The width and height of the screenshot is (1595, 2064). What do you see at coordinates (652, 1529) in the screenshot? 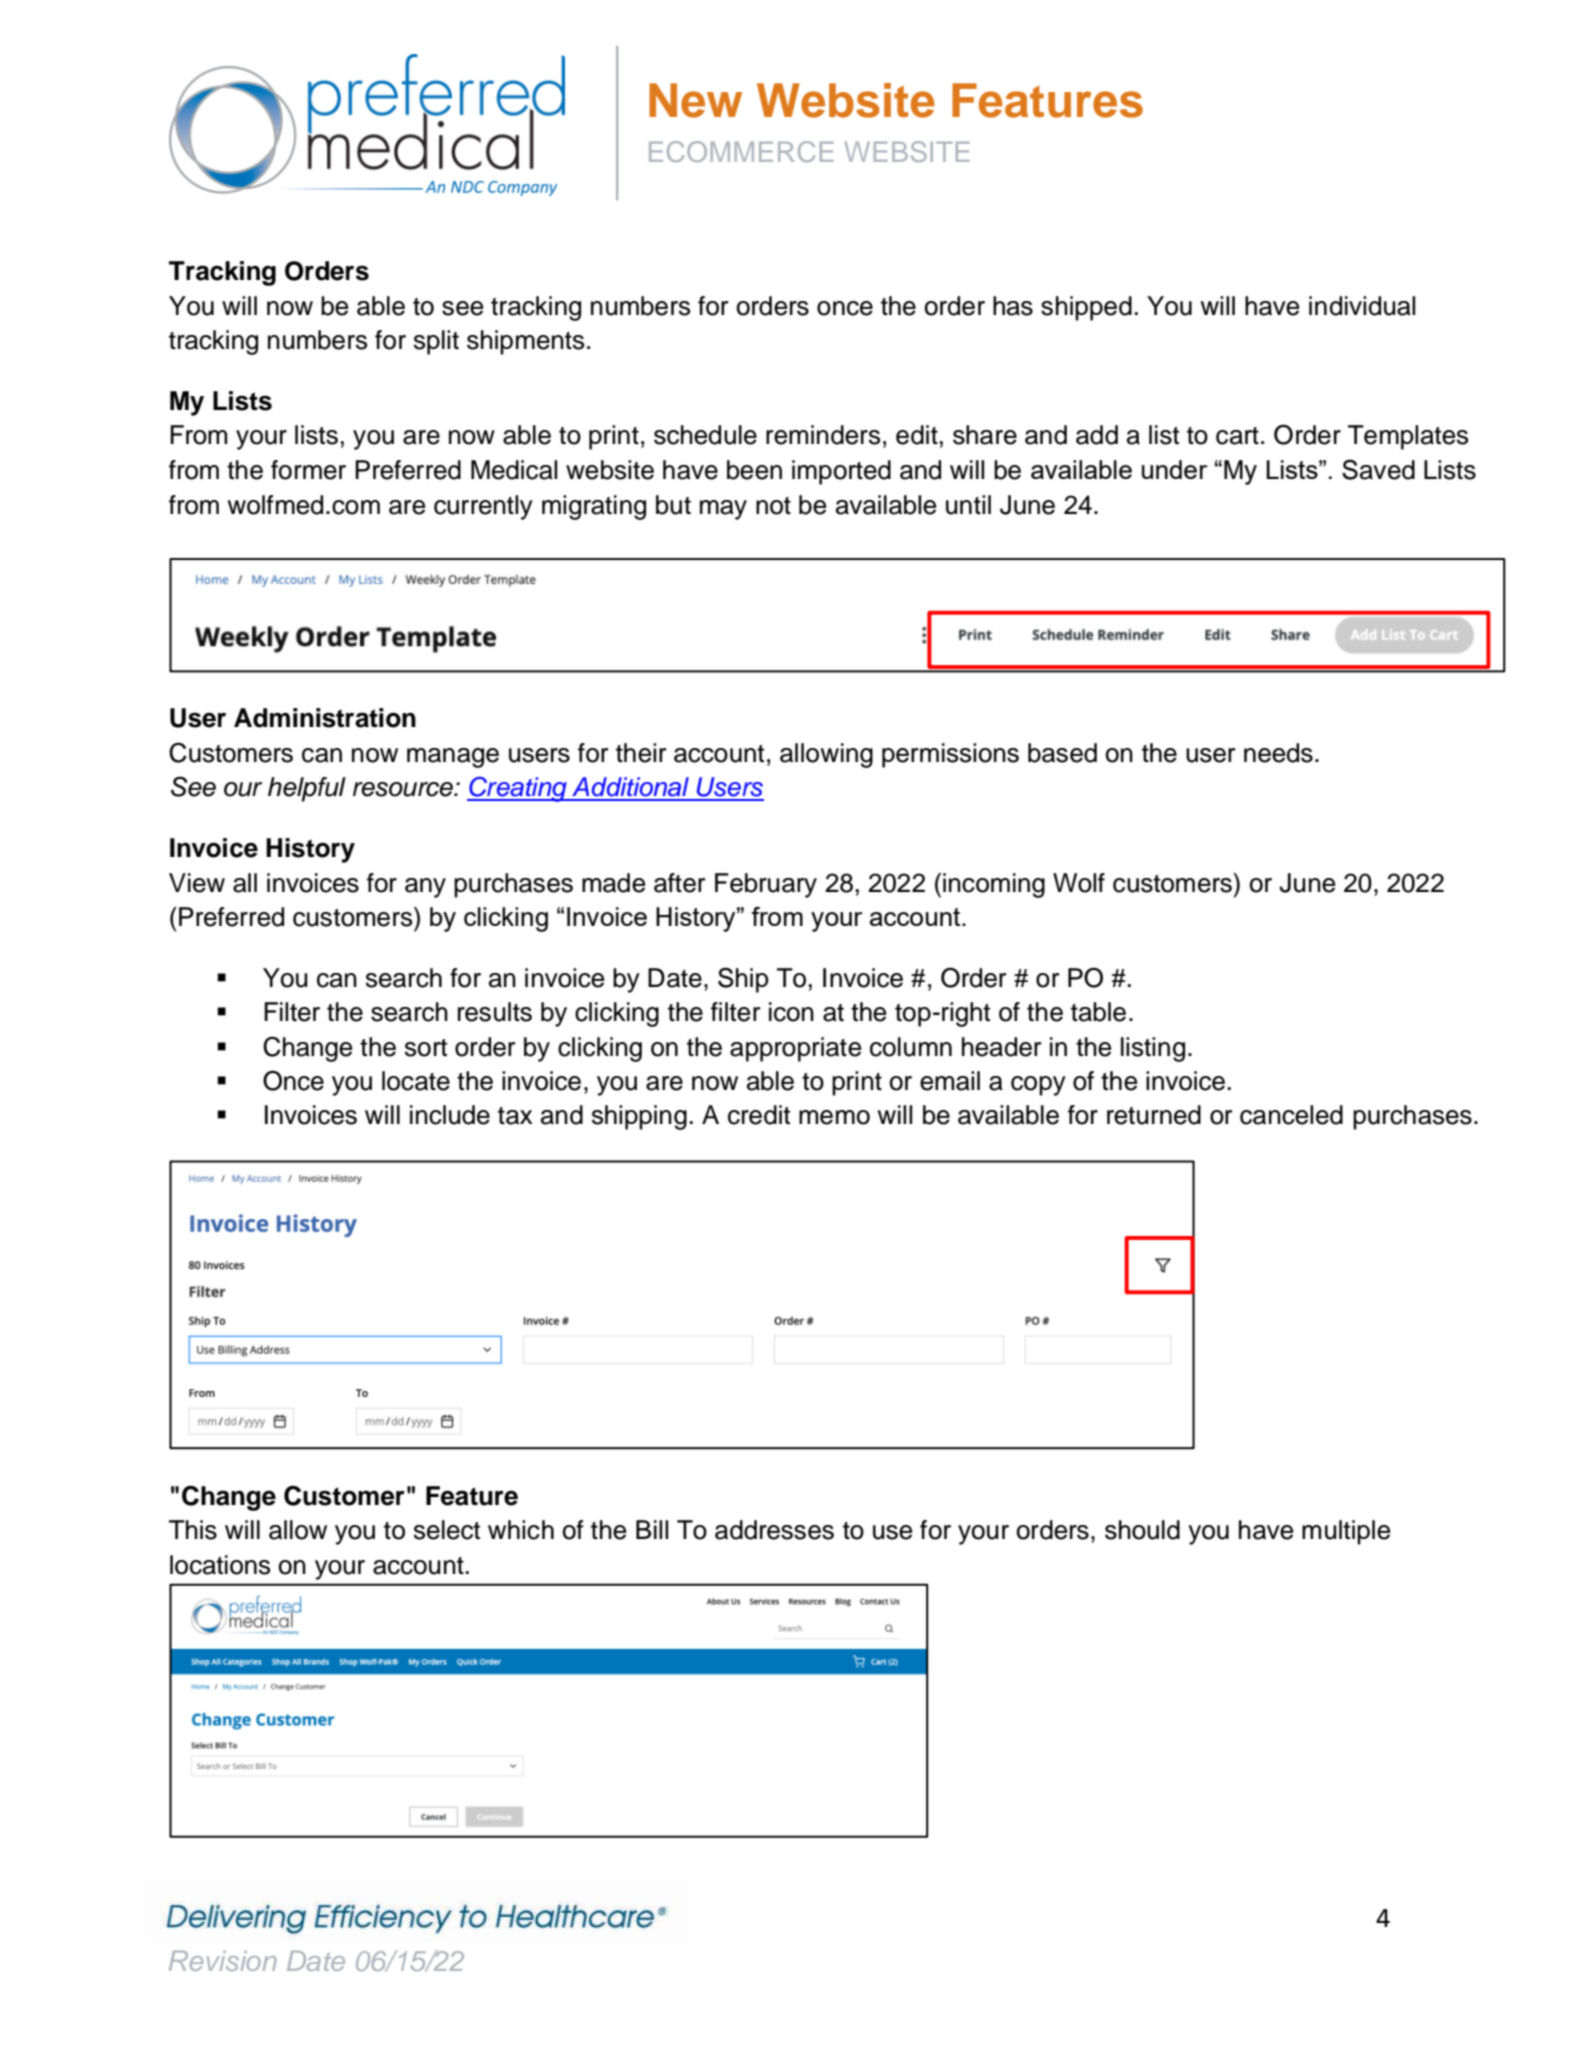
I see `Bill` at bounding box center [652, 1529].
